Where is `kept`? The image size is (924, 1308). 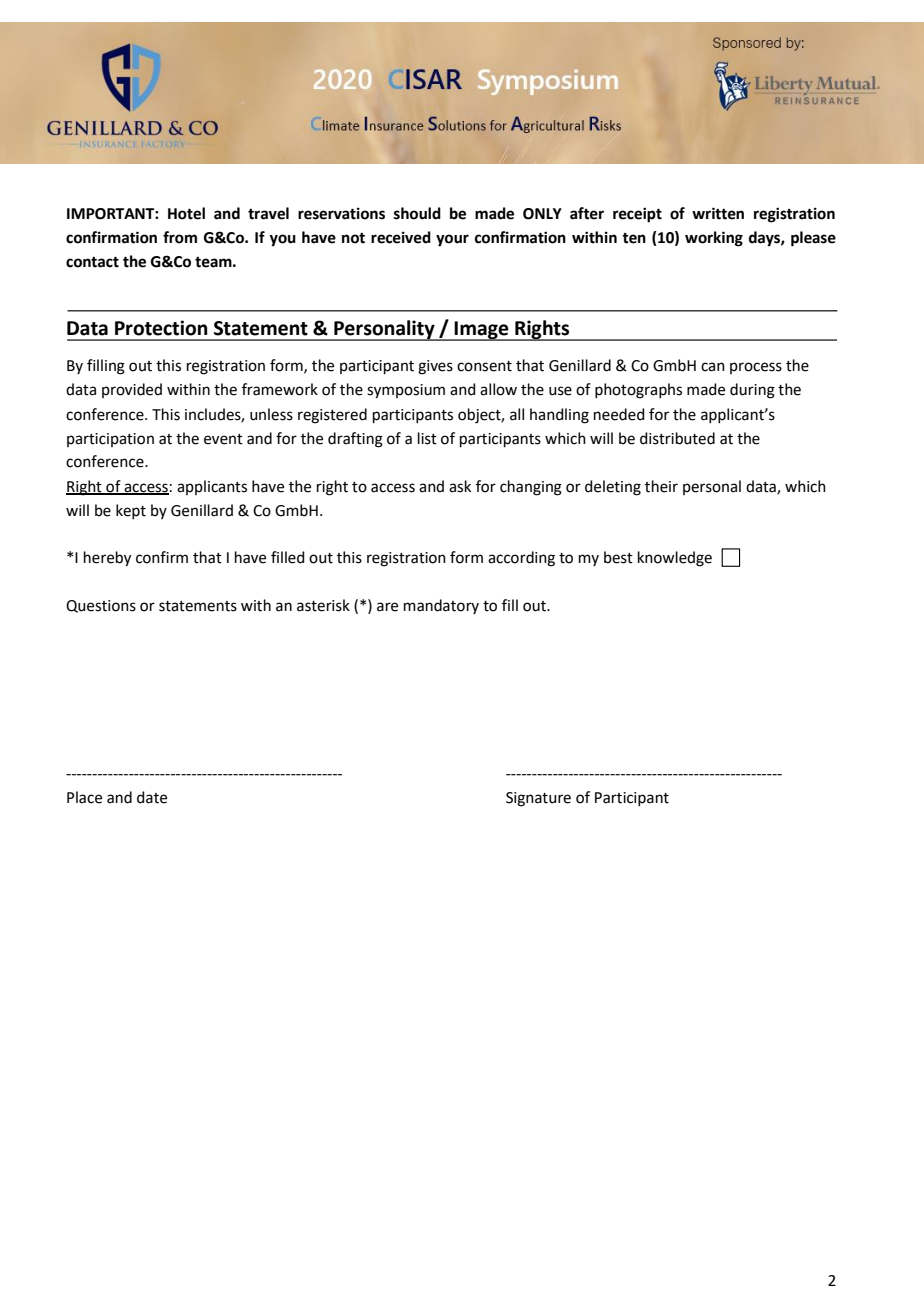 kept is located at coordinates (131, 511).
